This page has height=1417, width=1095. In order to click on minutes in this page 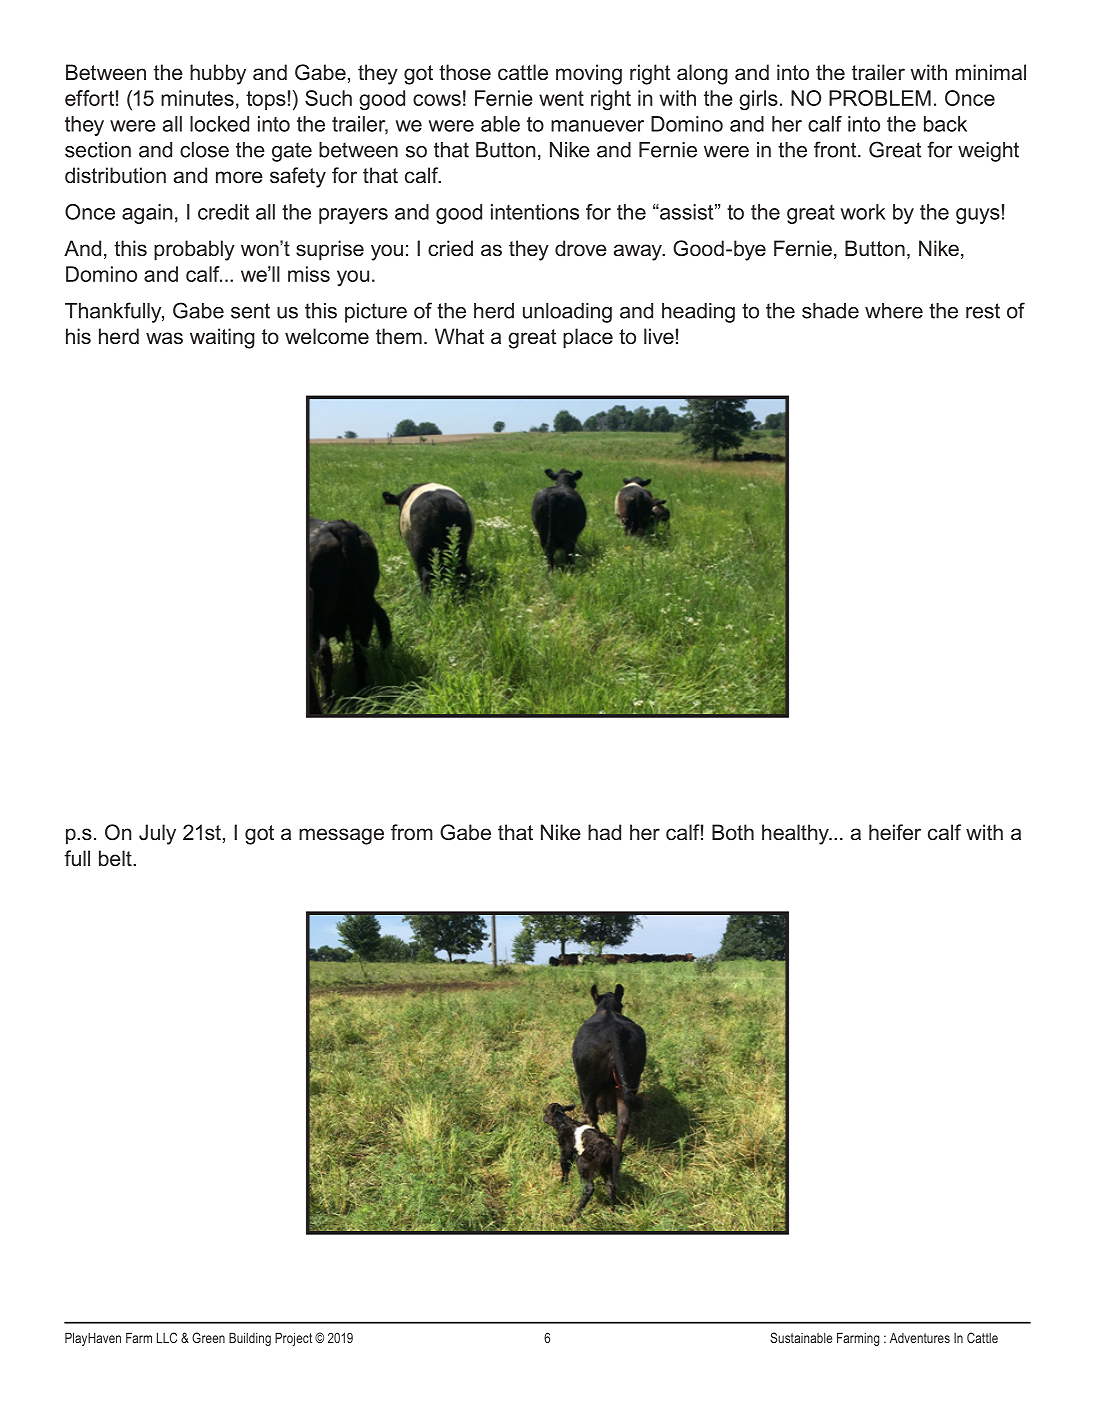, I will do `click(197, 98)`.
